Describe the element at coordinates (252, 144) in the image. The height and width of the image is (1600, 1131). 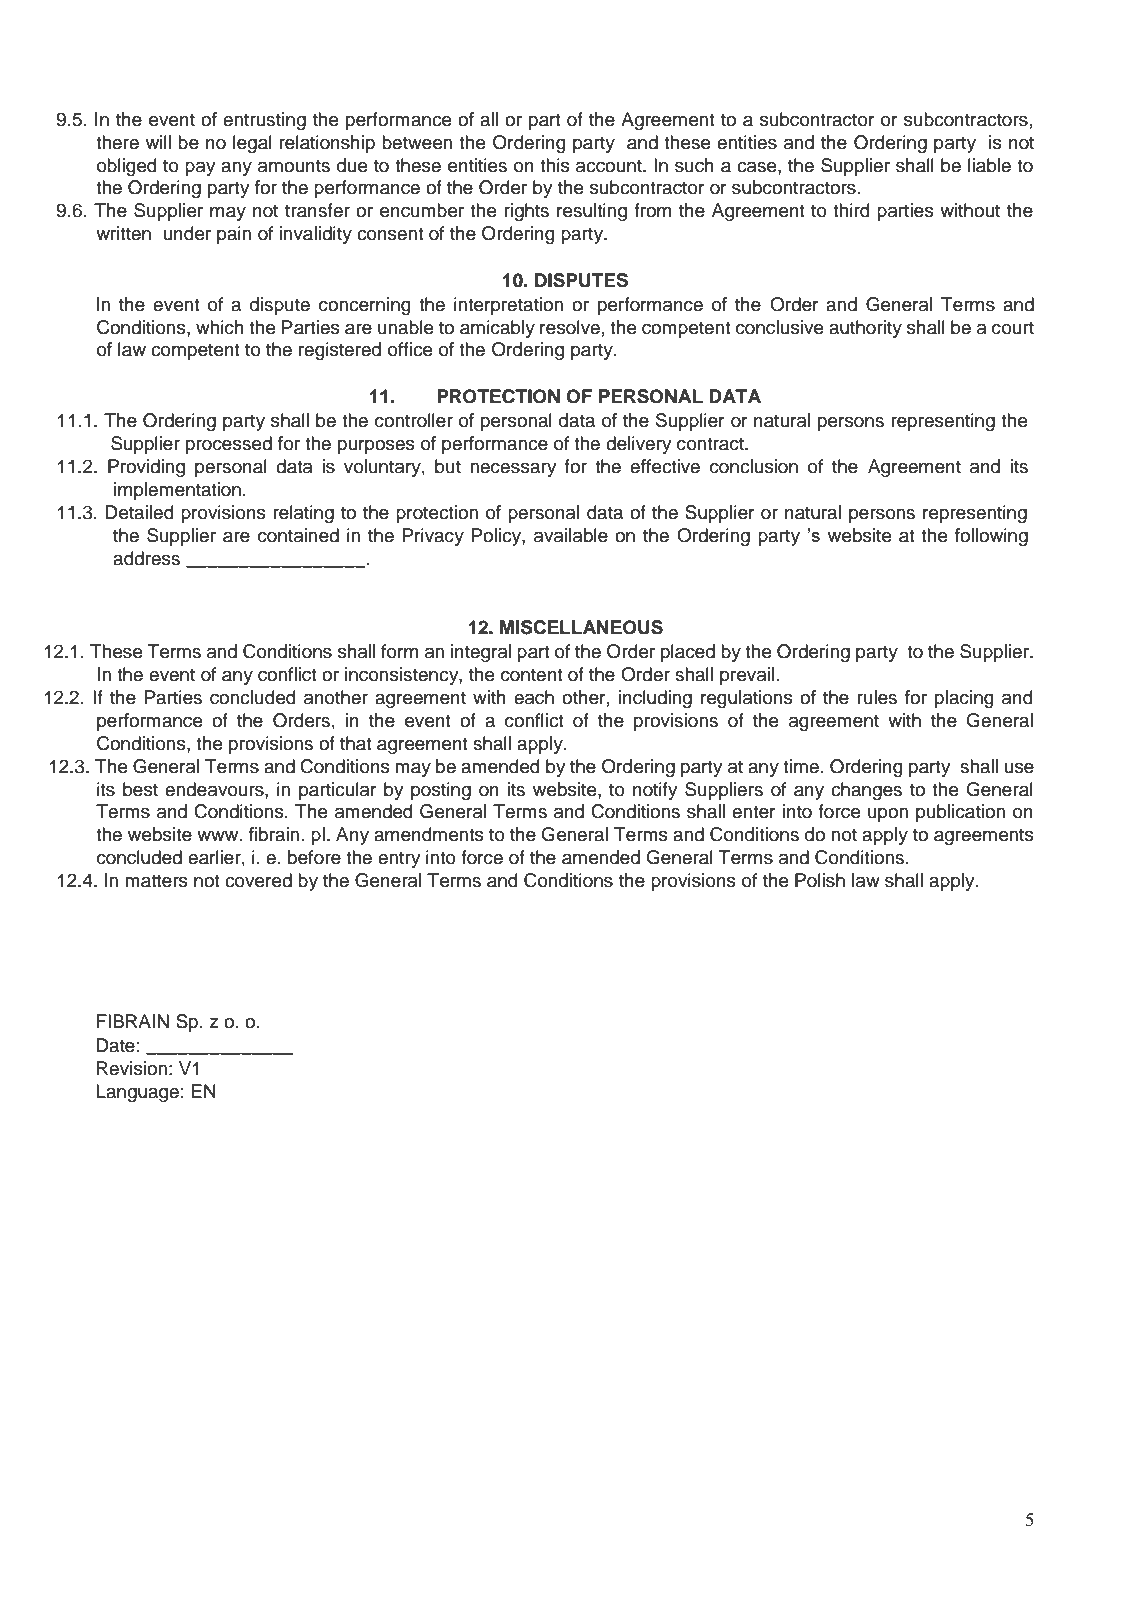
I see `legal` at that location.
